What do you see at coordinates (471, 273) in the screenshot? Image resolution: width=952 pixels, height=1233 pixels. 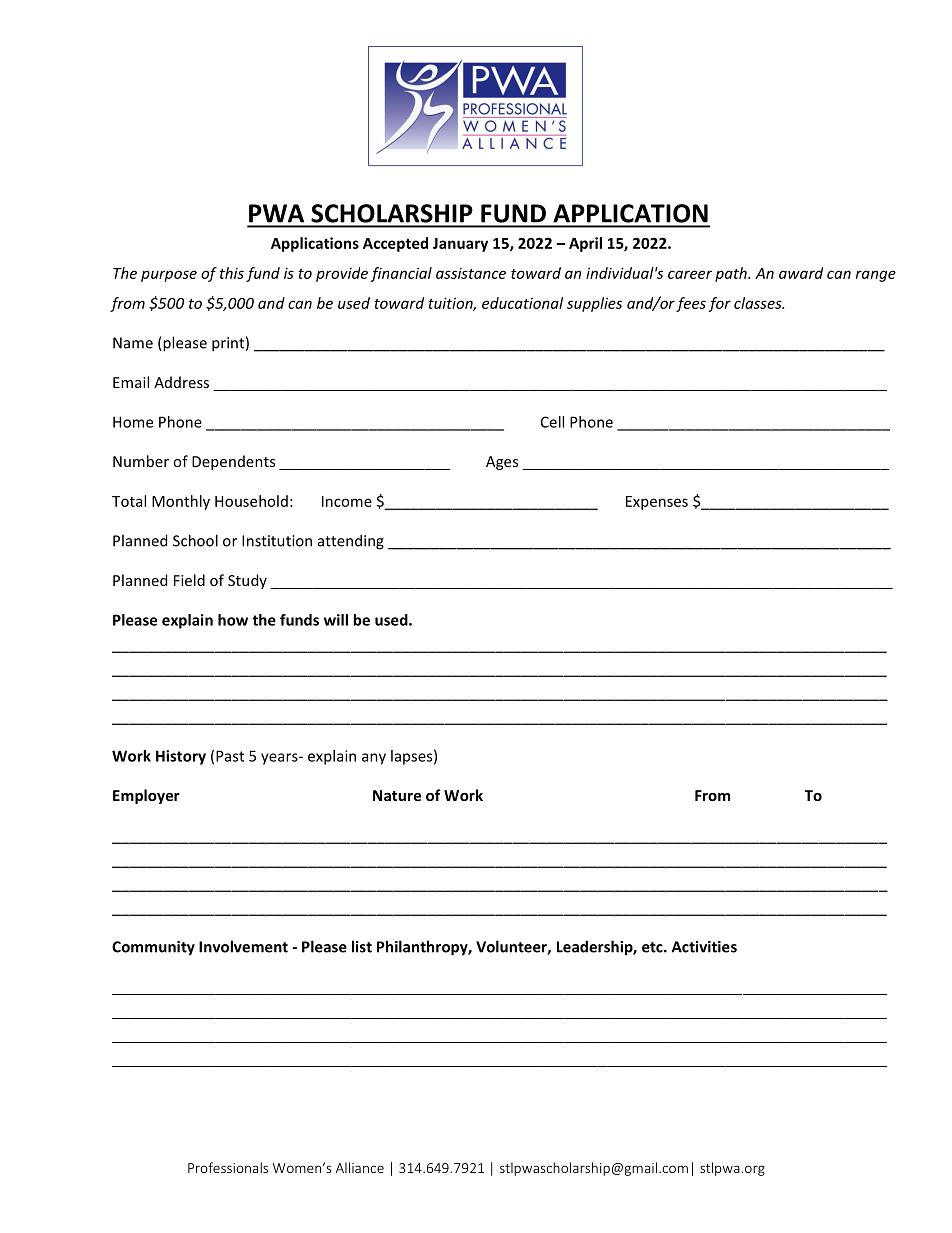 I see `assistance` at bounding box center [471, 273].
